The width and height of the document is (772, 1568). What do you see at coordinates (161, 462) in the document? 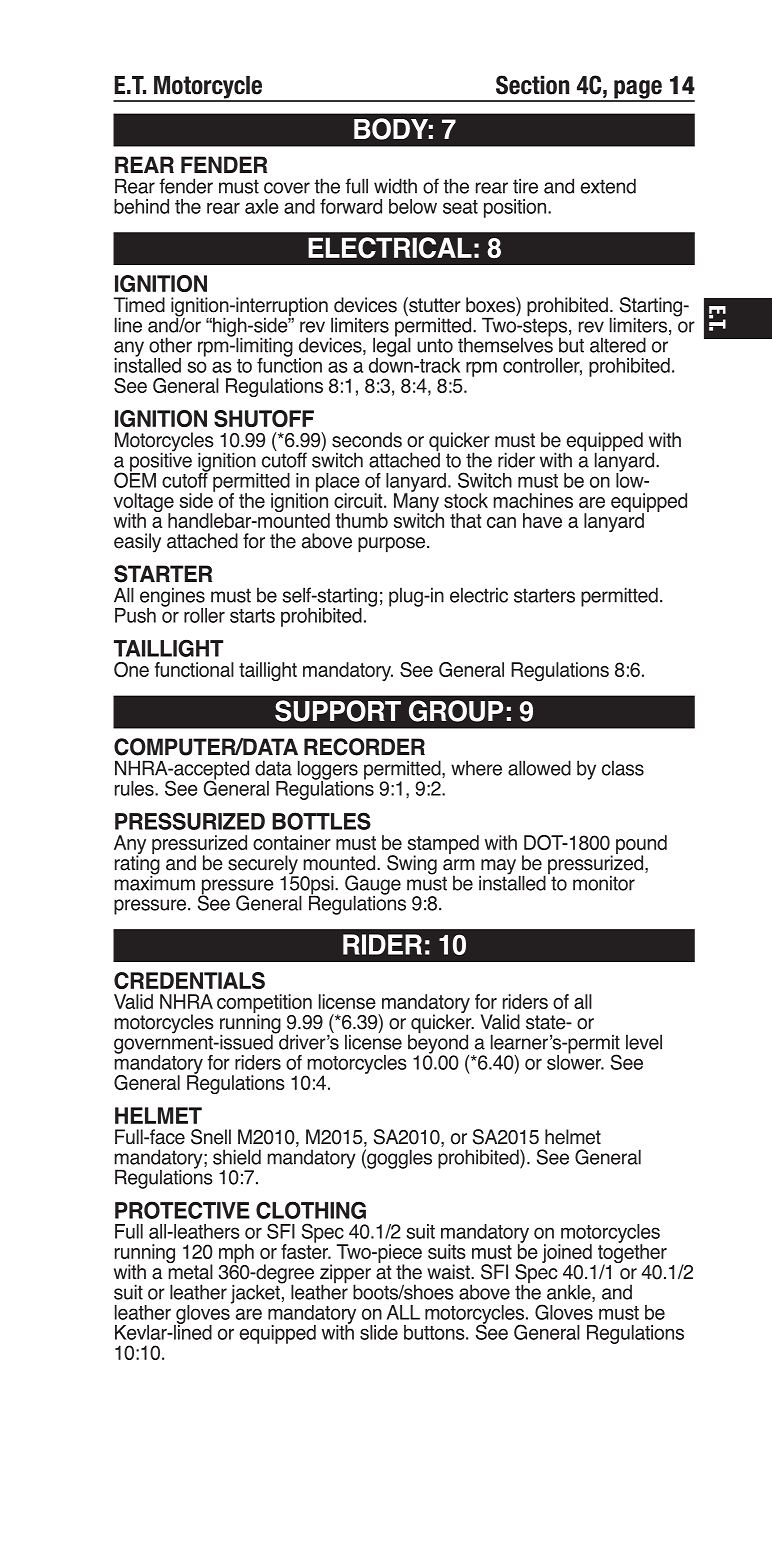
I see `positive` at bounding box center [161, 462].
